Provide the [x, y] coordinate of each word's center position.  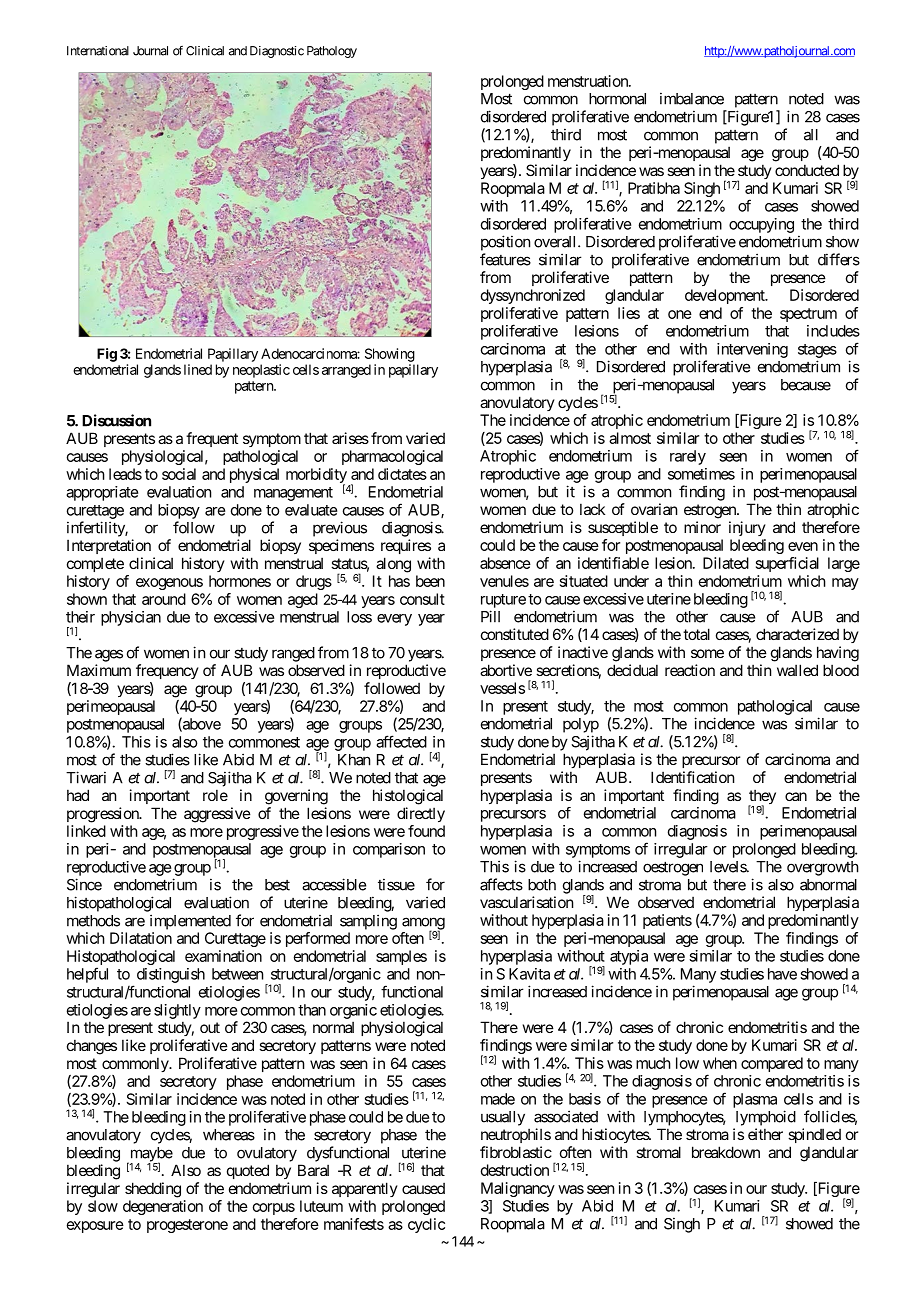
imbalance [692, 98]
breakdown [726, 1152]
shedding [153, 1190]
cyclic [426, 1225]
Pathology [332, 52]
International [98, 51]
